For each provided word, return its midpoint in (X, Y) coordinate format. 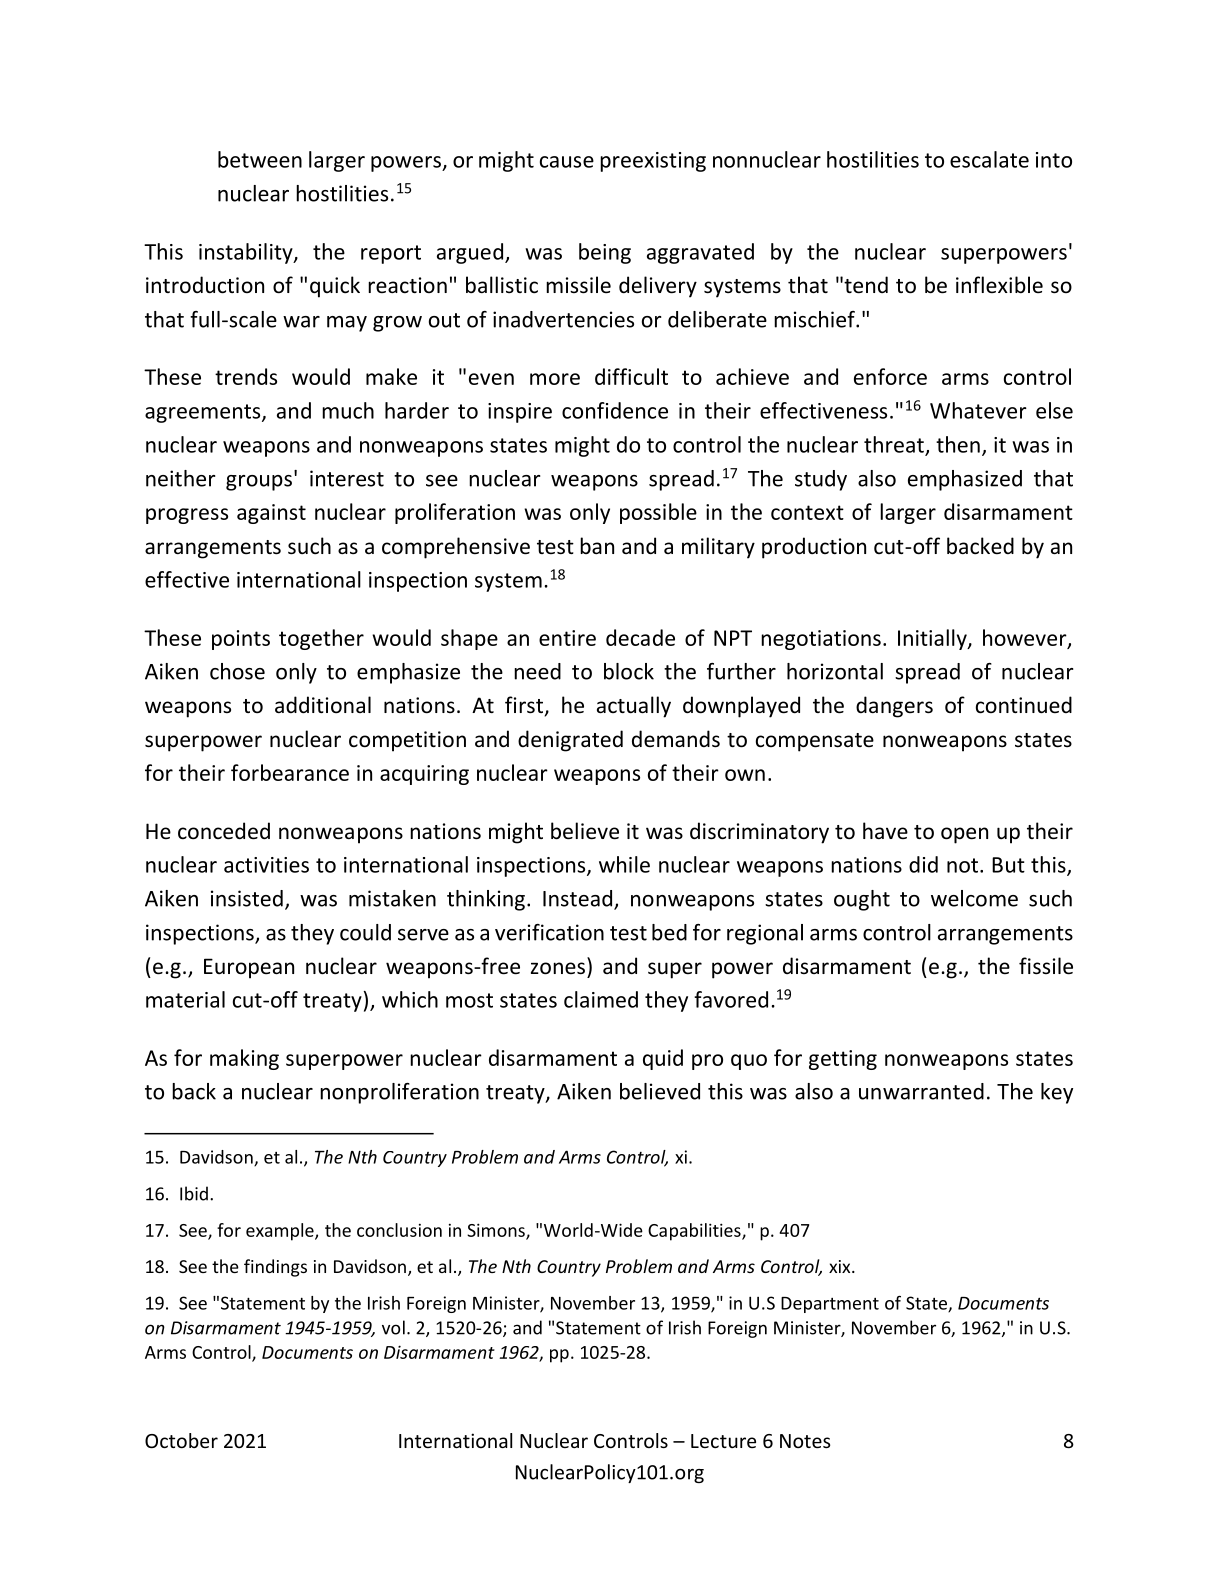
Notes (805, 1441)
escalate (989, 159)
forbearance (290, 772)
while (624, 864)
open (964, 835)
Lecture (723, 1441)
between (260, 159)
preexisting (653, 162)
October (181, 1440)
